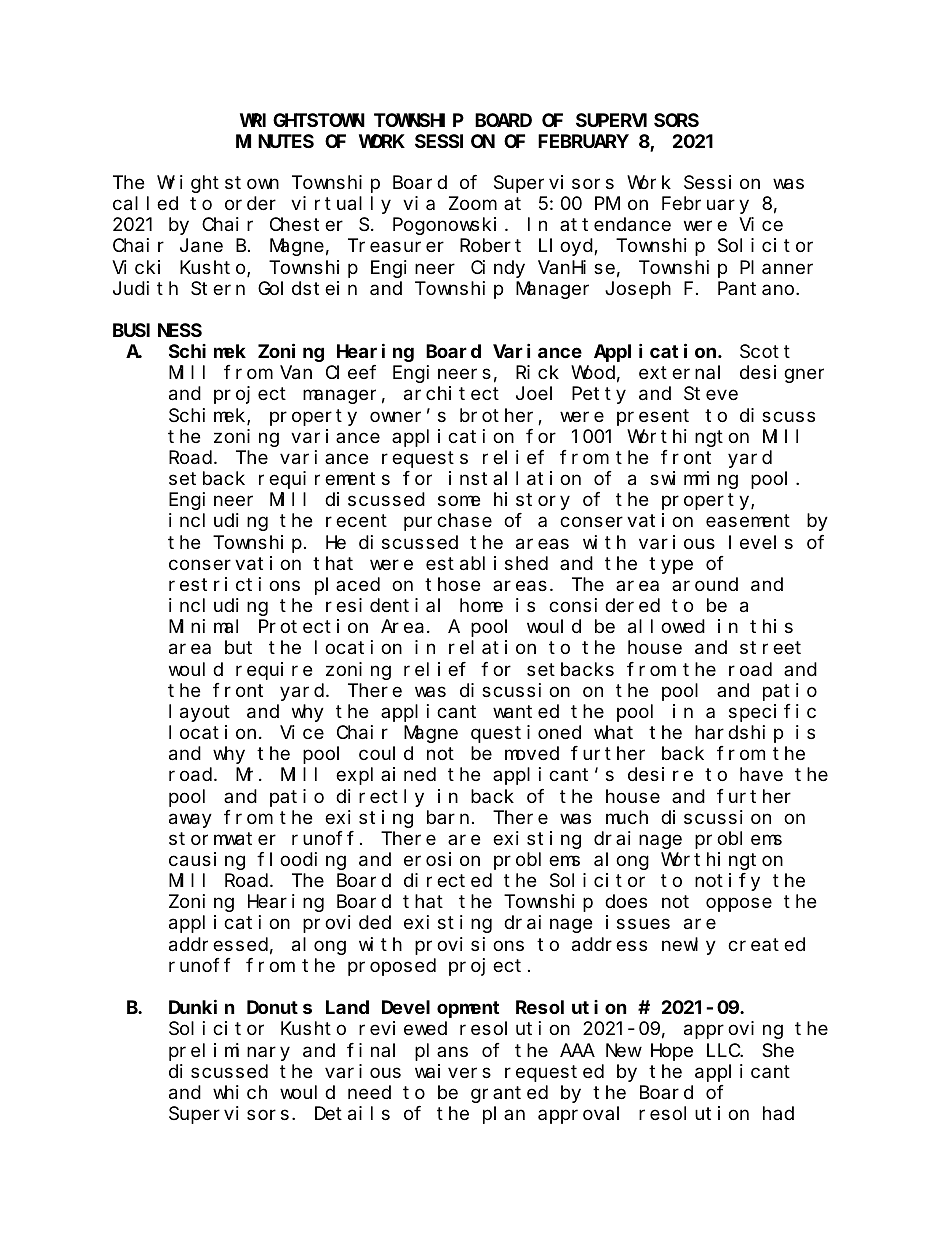  I want to click on waivers, so click(453, 1071).
